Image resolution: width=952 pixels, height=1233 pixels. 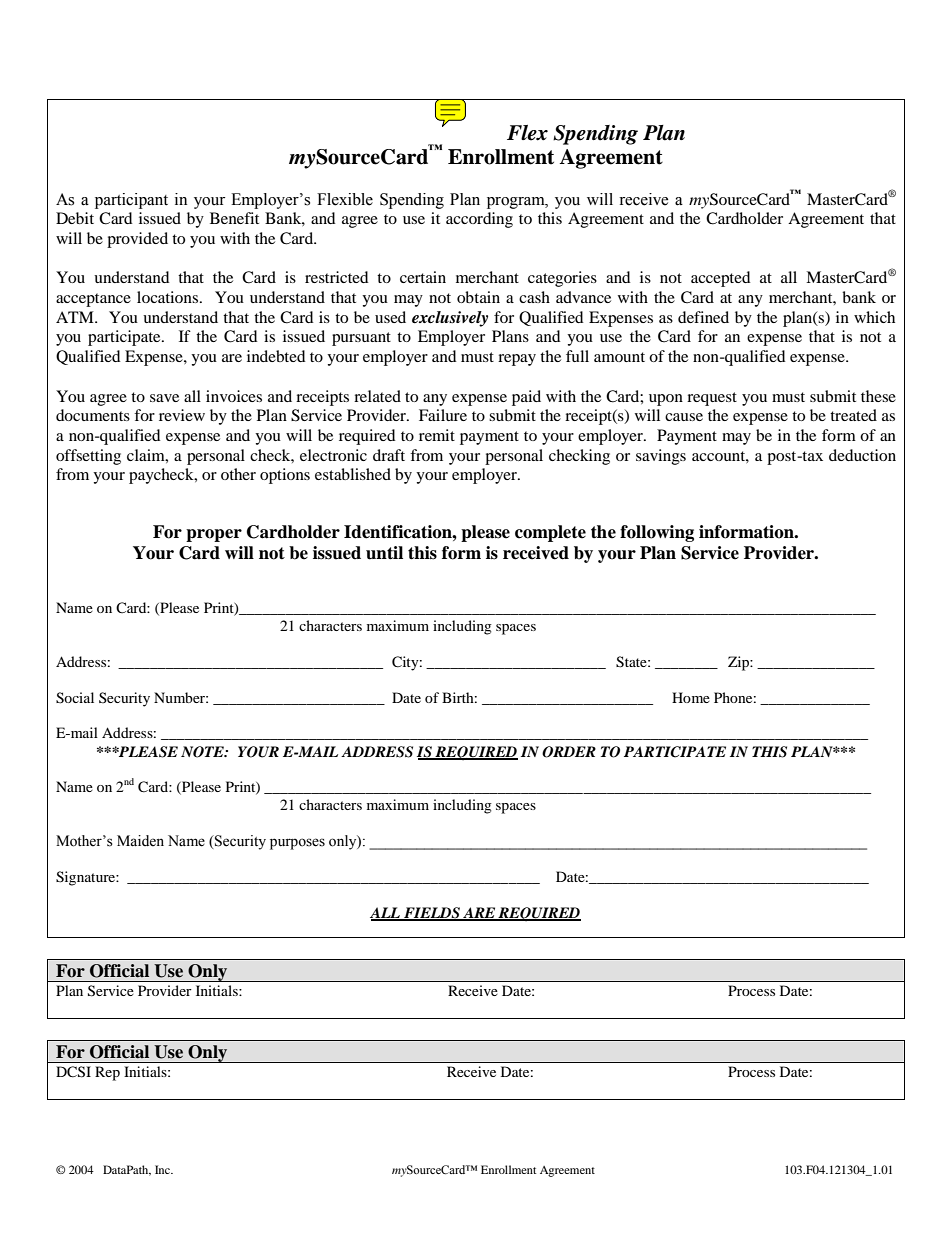 What do you see at coordinates (140, 841) in the screenshot?
I see `Maiden` at bounding box center [140, 841].
